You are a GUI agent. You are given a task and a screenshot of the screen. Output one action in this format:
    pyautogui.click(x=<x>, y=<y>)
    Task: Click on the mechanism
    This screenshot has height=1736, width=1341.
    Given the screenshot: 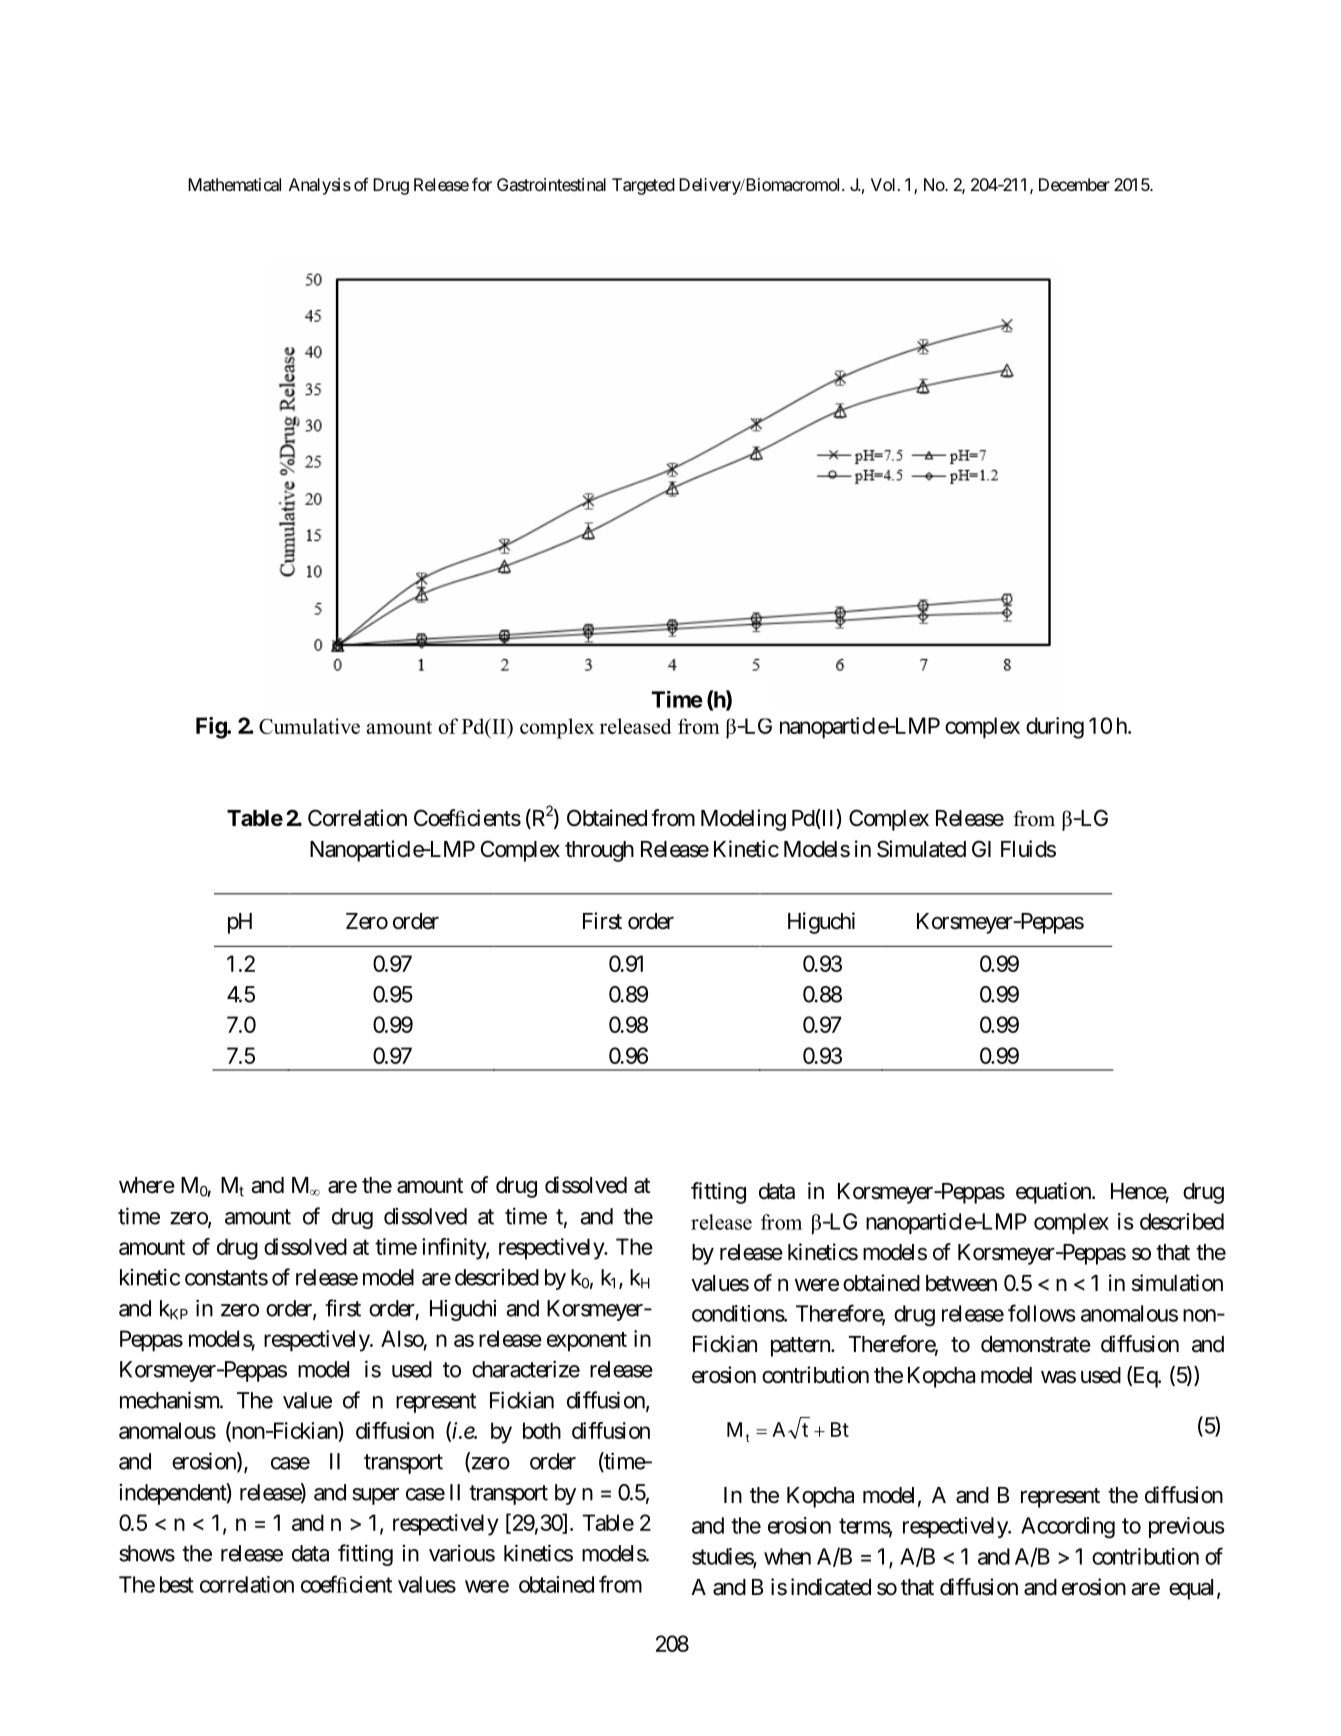 What is the action you would take?
    pyautogui.click(x=170, y=1400)
